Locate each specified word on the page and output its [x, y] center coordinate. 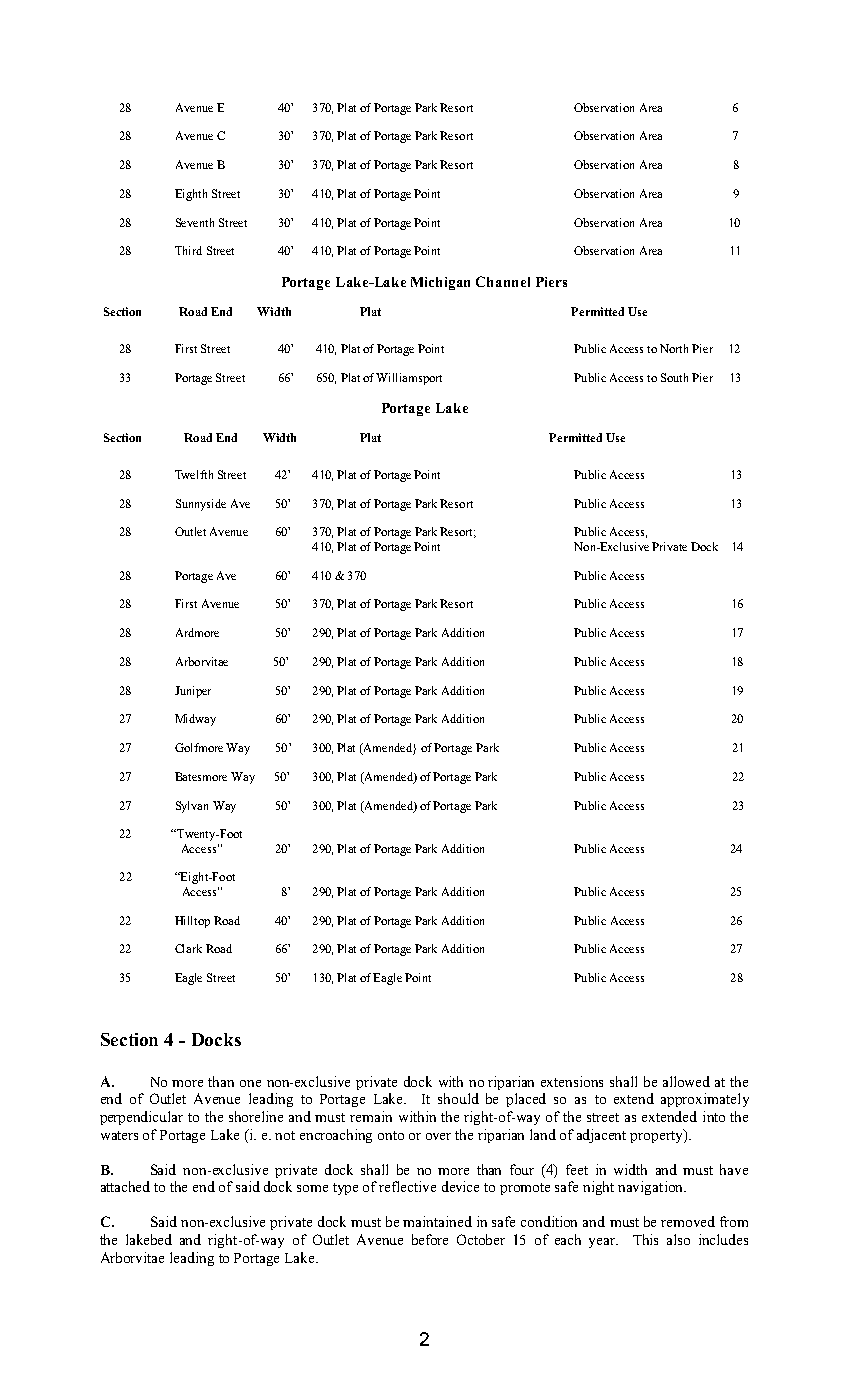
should [458, 1098]
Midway [195, 720]
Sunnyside [201, 505]
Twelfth [194, 474]
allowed [686, 1081]
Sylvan [192, 807]
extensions [572, 1081]
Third [188, 250]
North [674, 348]
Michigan [440, 283]
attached [125, 1186]
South [674, 377]
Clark [188, 948]
